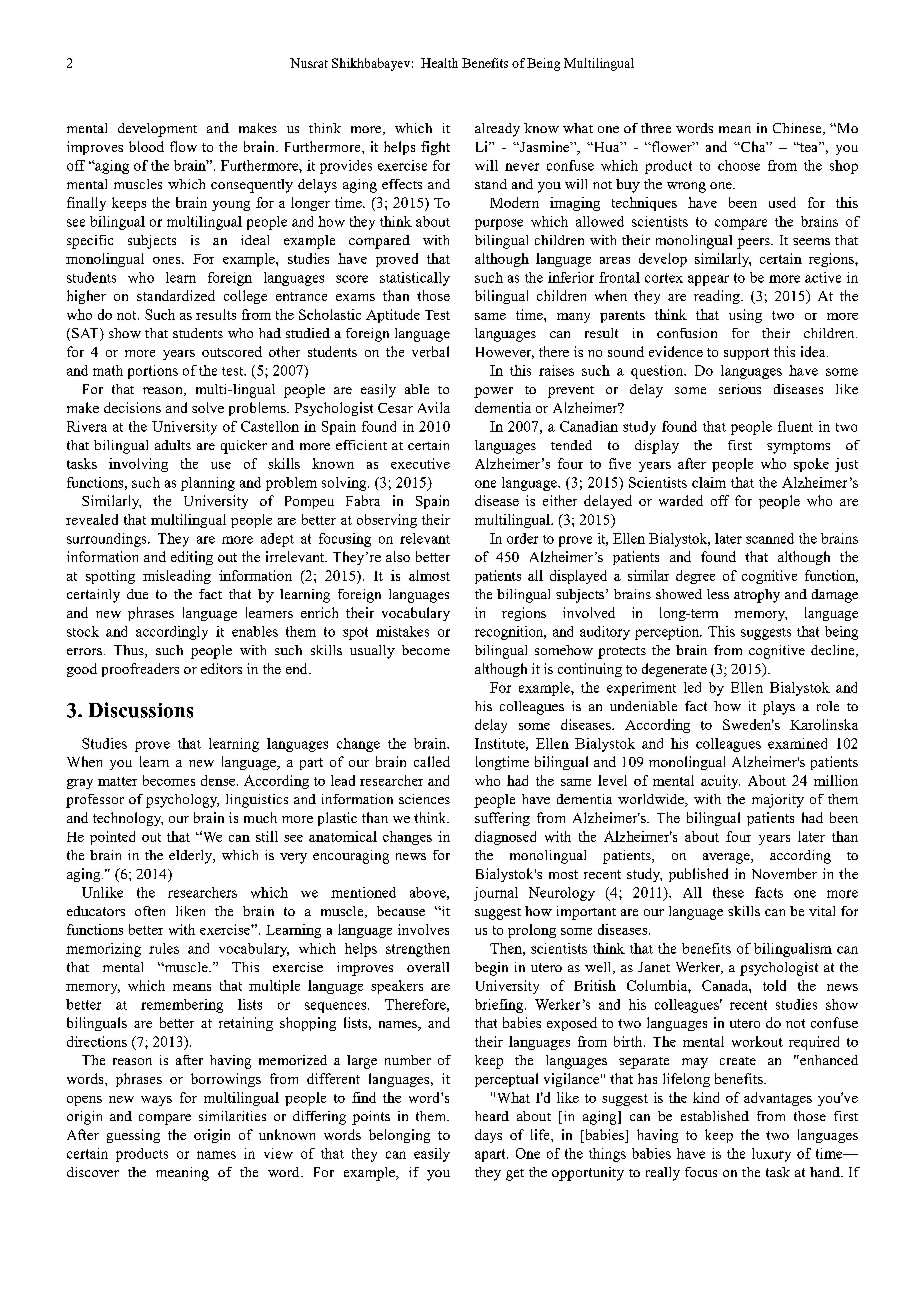 The height and width of the page is (1308, 924). What do you see at coordinates (488, 1136) in the page?
I see `days` at bounding box center [488, 1136].
